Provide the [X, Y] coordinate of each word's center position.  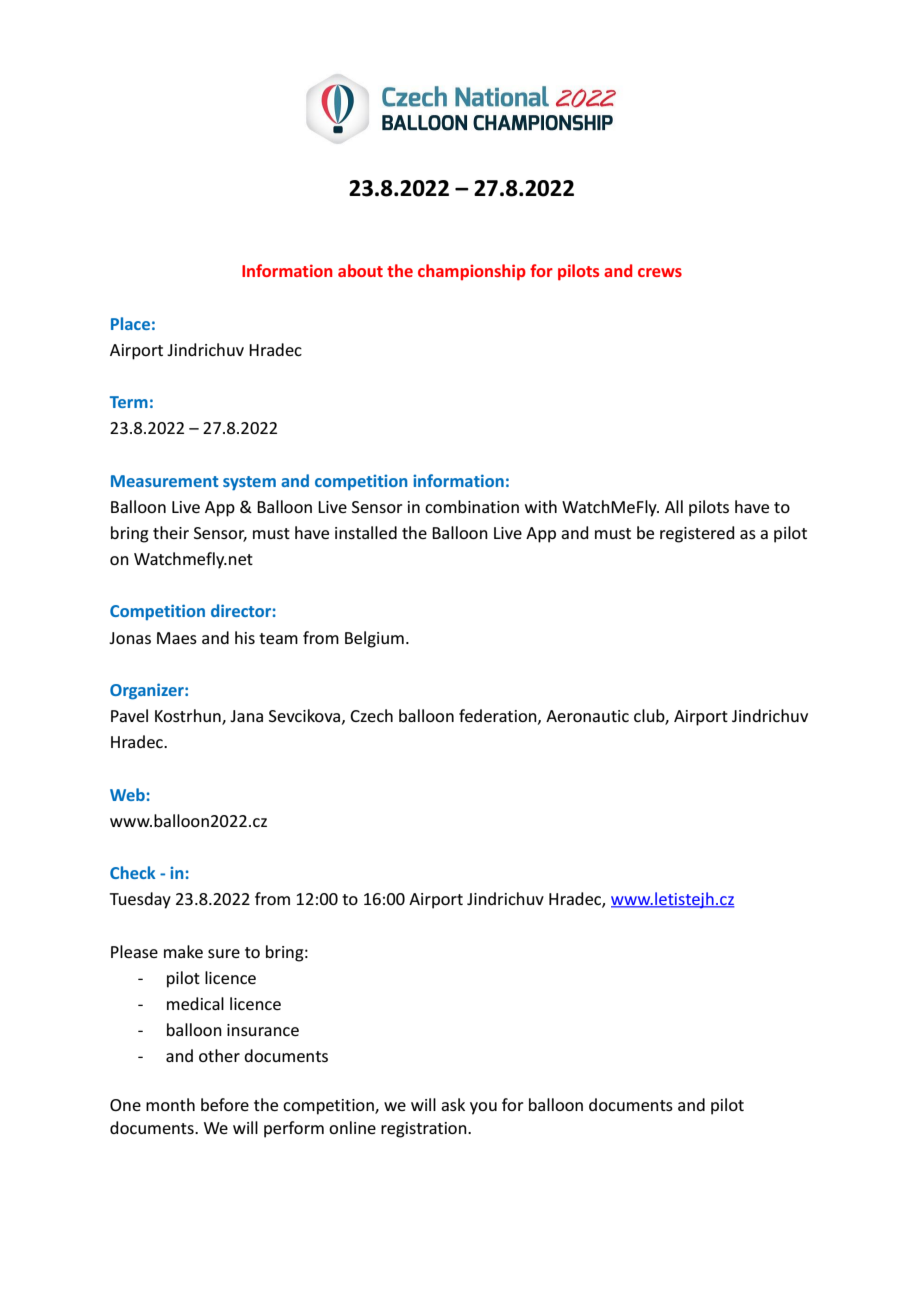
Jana [246, 716]
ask [453, 1104]
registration [425, 1130]
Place [130, 323]
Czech [371, 715]
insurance [263, 1030]
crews [660, 272]
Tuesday [140, 900]
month [170, 1104]
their [171, 532]
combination [472, 506]
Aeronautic [587, 716]
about [360, 270]
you [483, 1108]
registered [697, 534]
